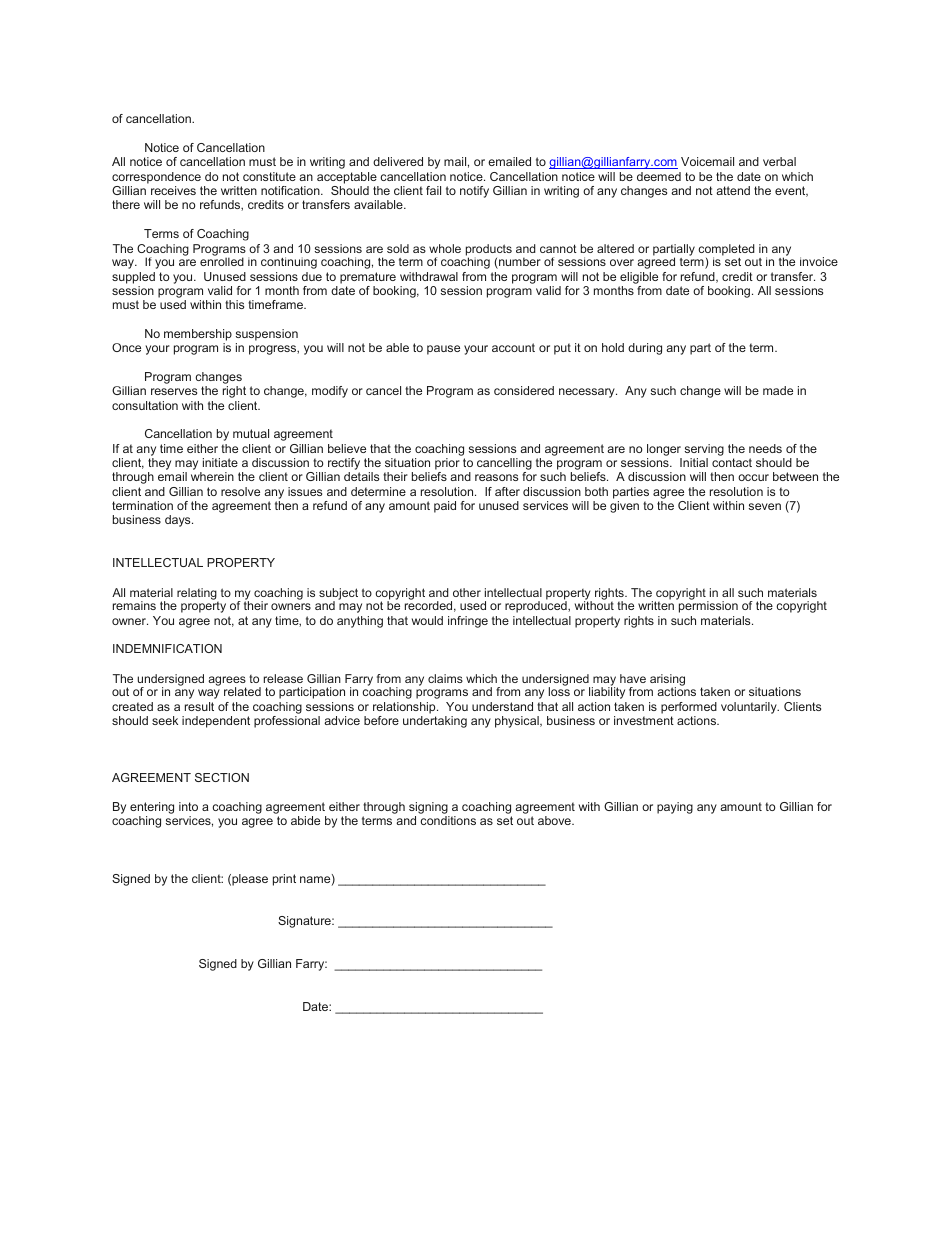 The width and height of the page is (952, 1233). Describe the element at coordinates (733, 190) in the page. I see `attend` at that location.
